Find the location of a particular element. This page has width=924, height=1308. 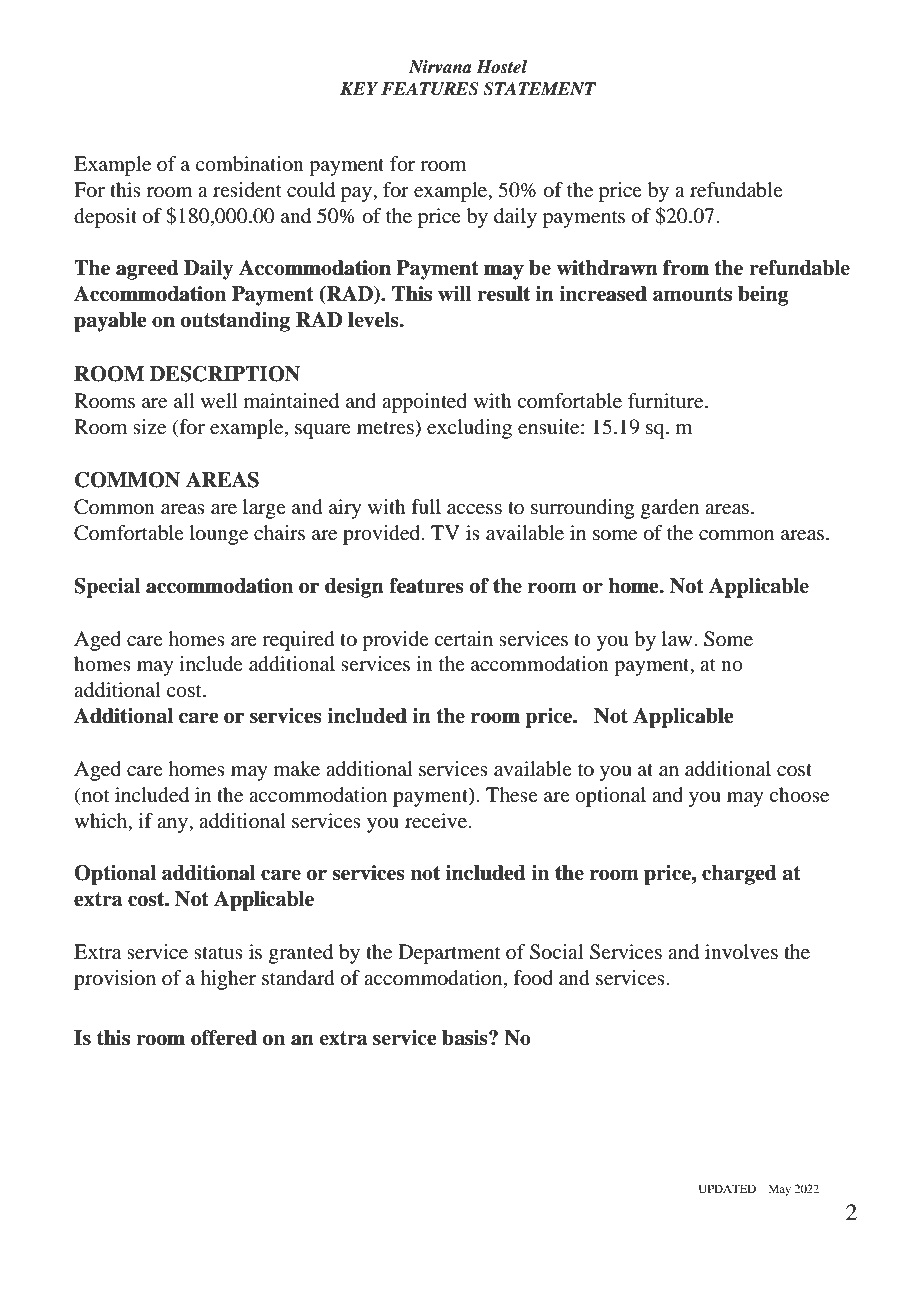

Special is located at coordinates (107, 588).
